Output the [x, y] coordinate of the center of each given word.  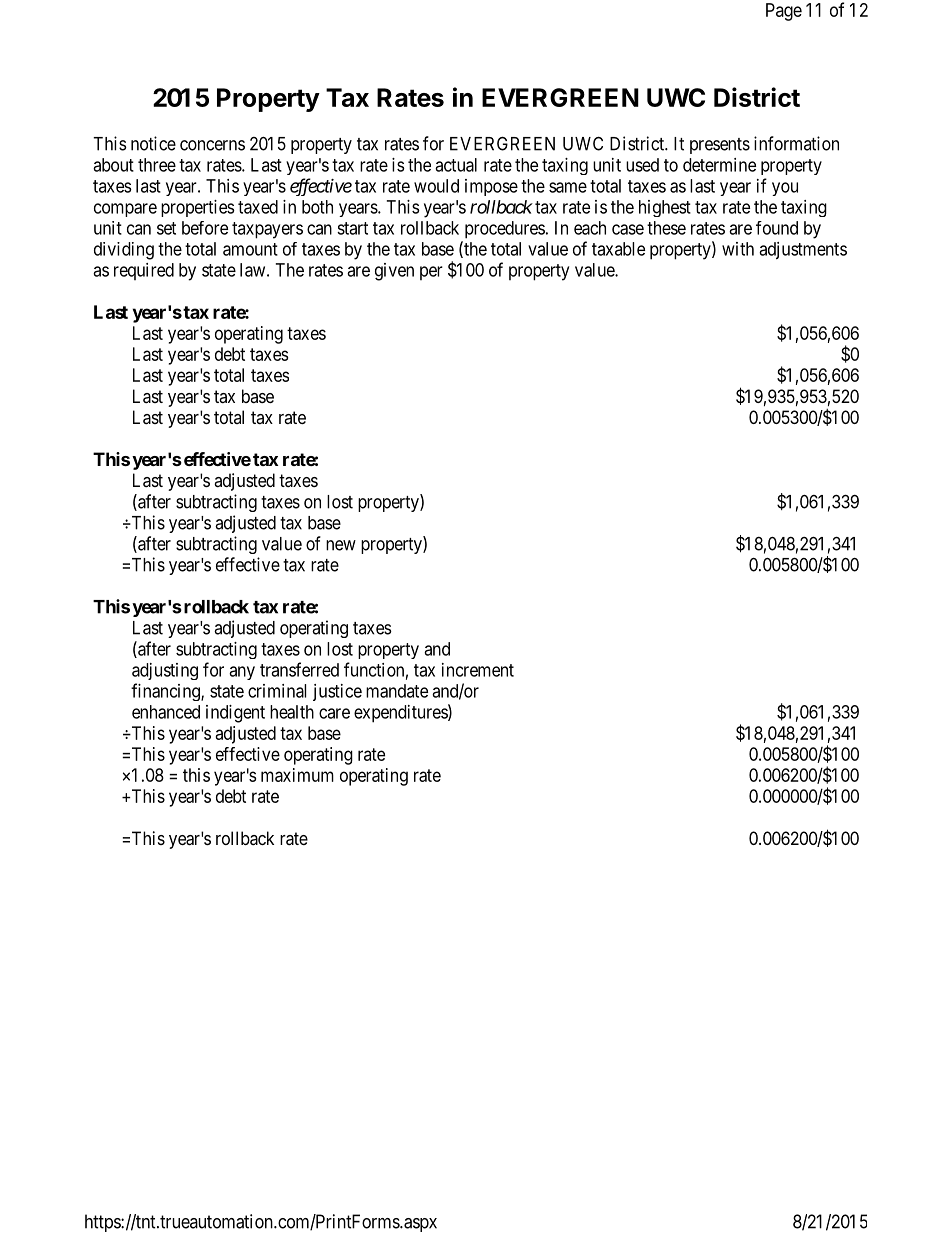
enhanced [166, 712]
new [341, 545]
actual [456, 165]
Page [784, 12]
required [144, 271]
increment [478, 670]
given [394, 272]
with [738, 249]
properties [198, 208]
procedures [505, 230]
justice [337, 692]
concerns [212, 145]
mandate [397, 691]
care [334, 713]
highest [665, 208]
